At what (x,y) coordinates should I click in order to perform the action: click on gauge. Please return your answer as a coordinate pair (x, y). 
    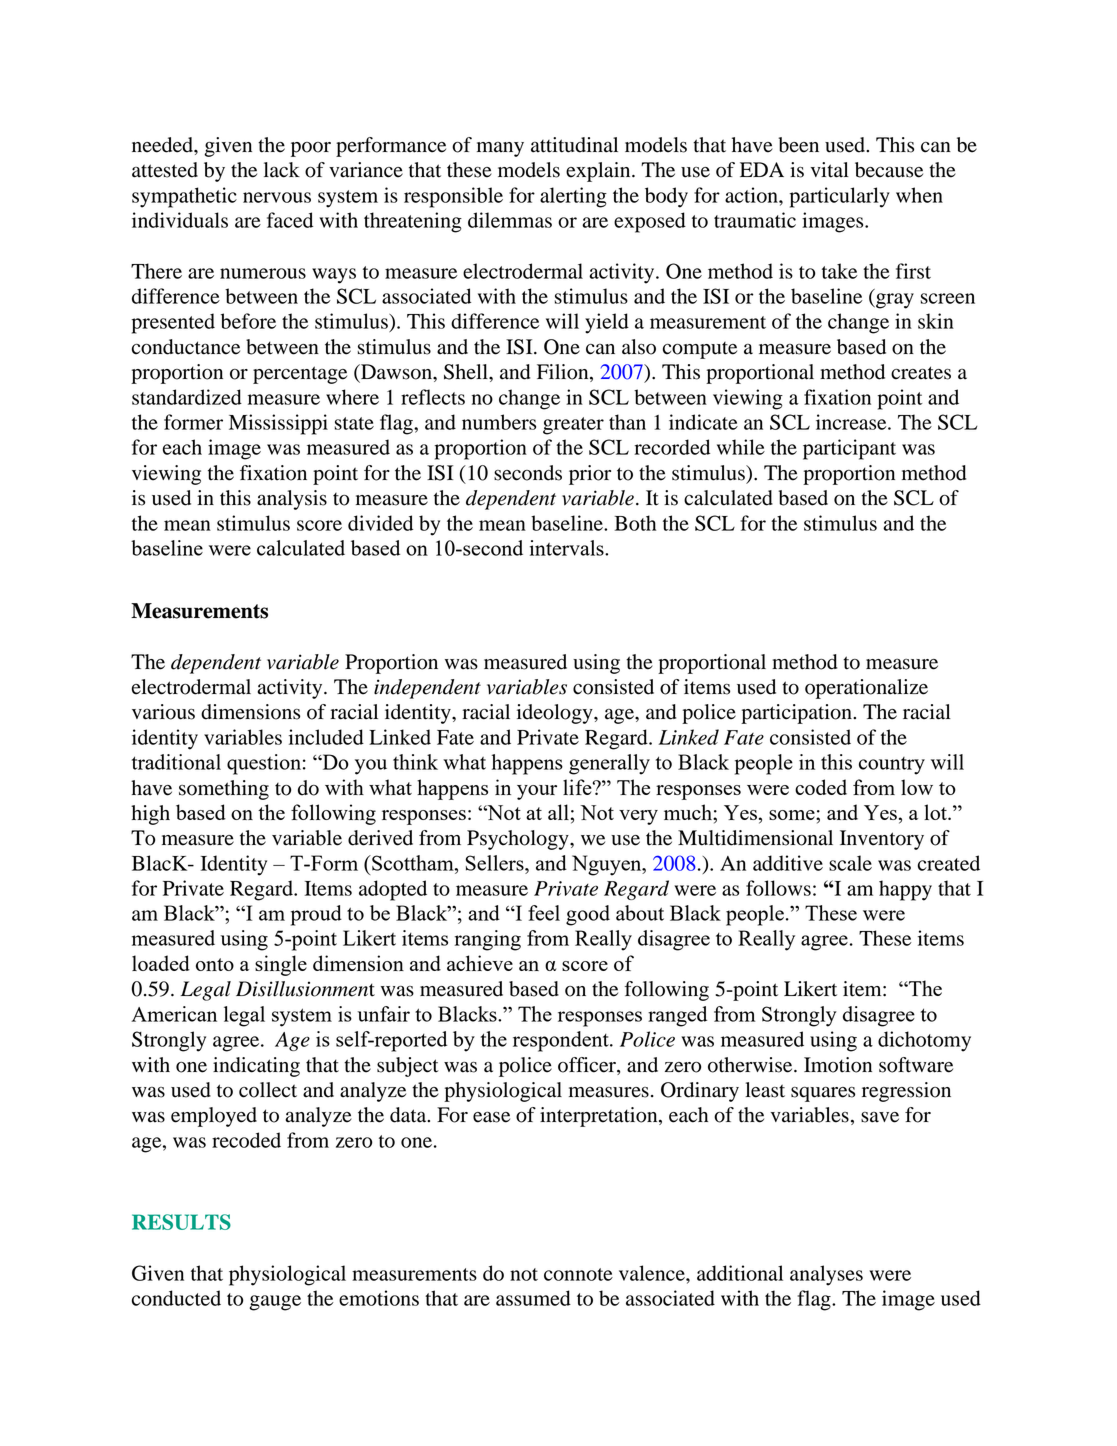
    Looking at the image, I should click on (275, 1303).
